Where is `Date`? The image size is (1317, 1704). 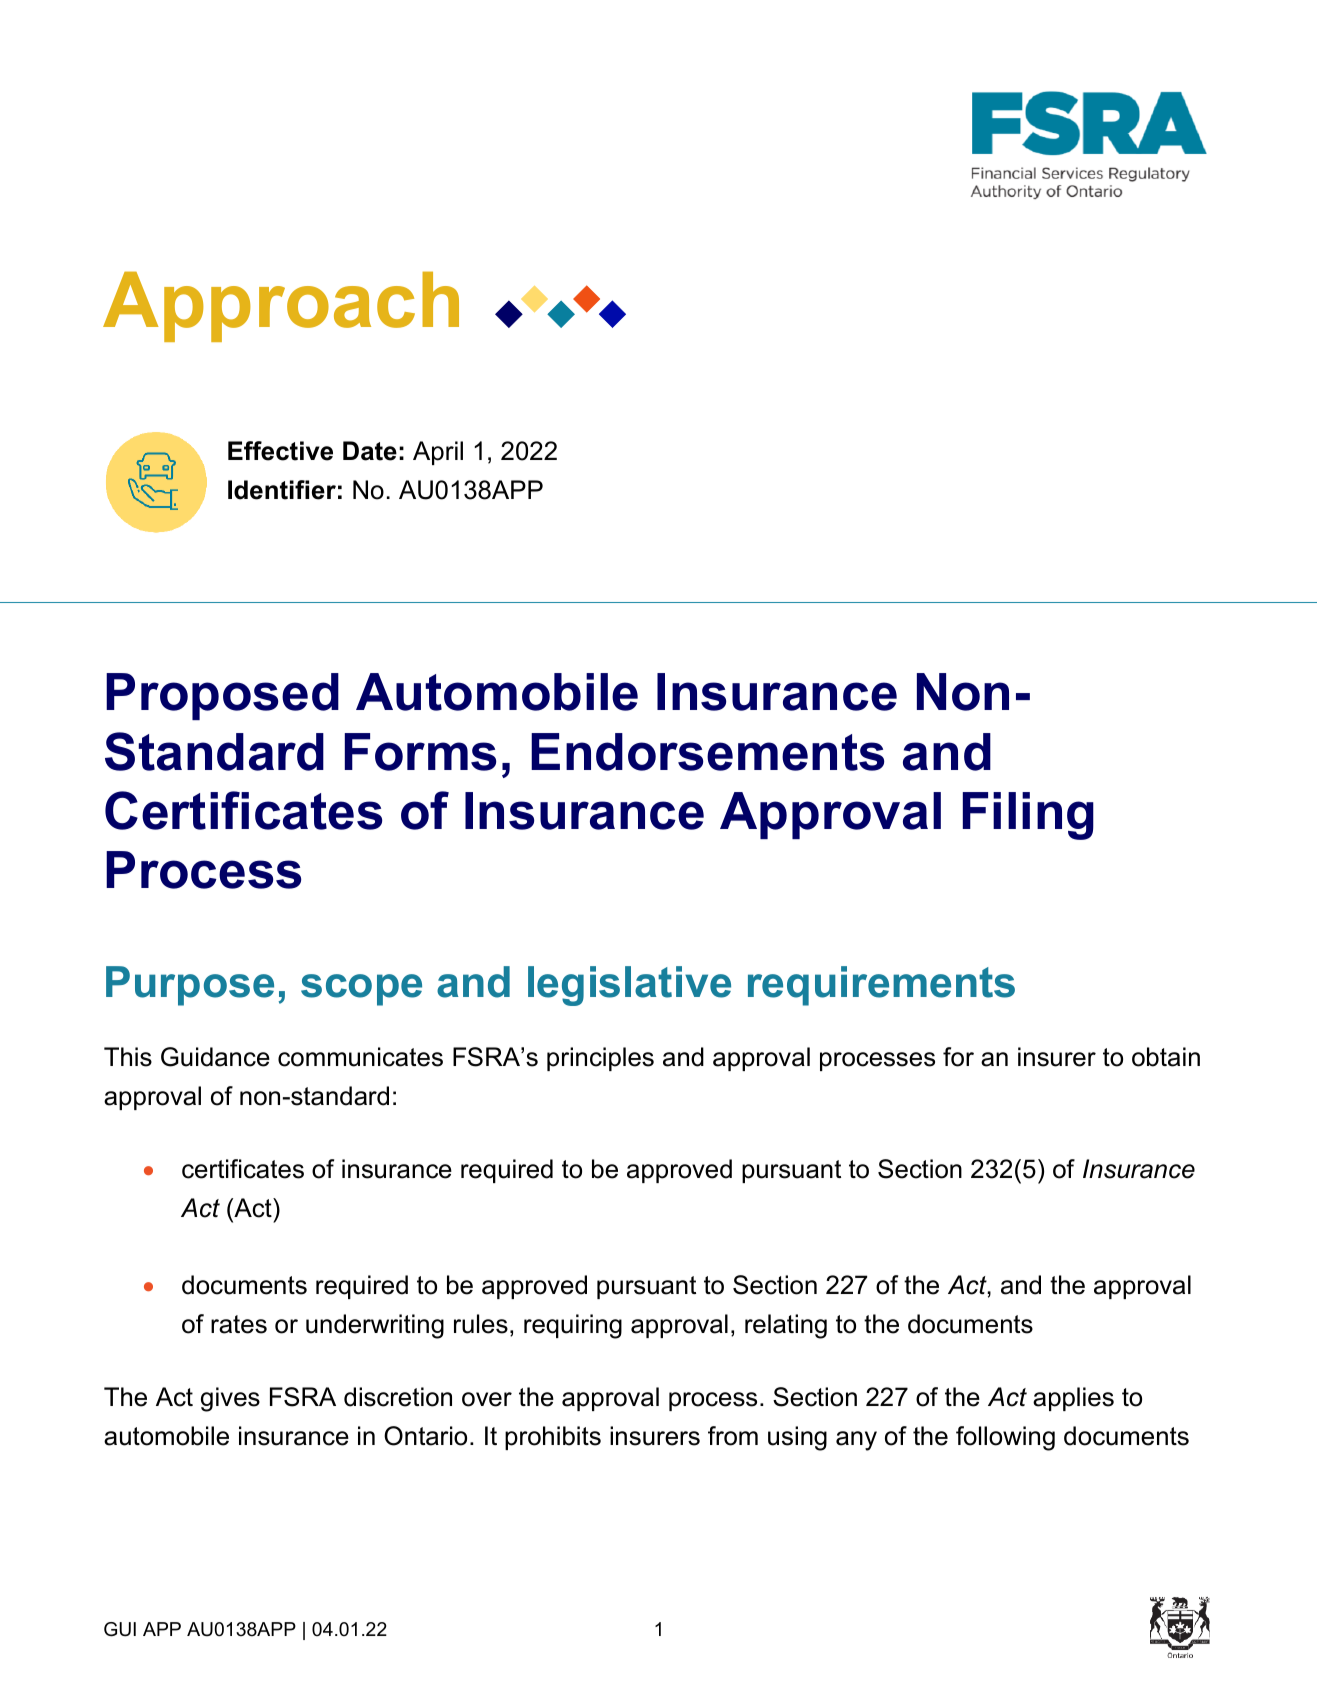 Date is located at coordinates (370, 451).
